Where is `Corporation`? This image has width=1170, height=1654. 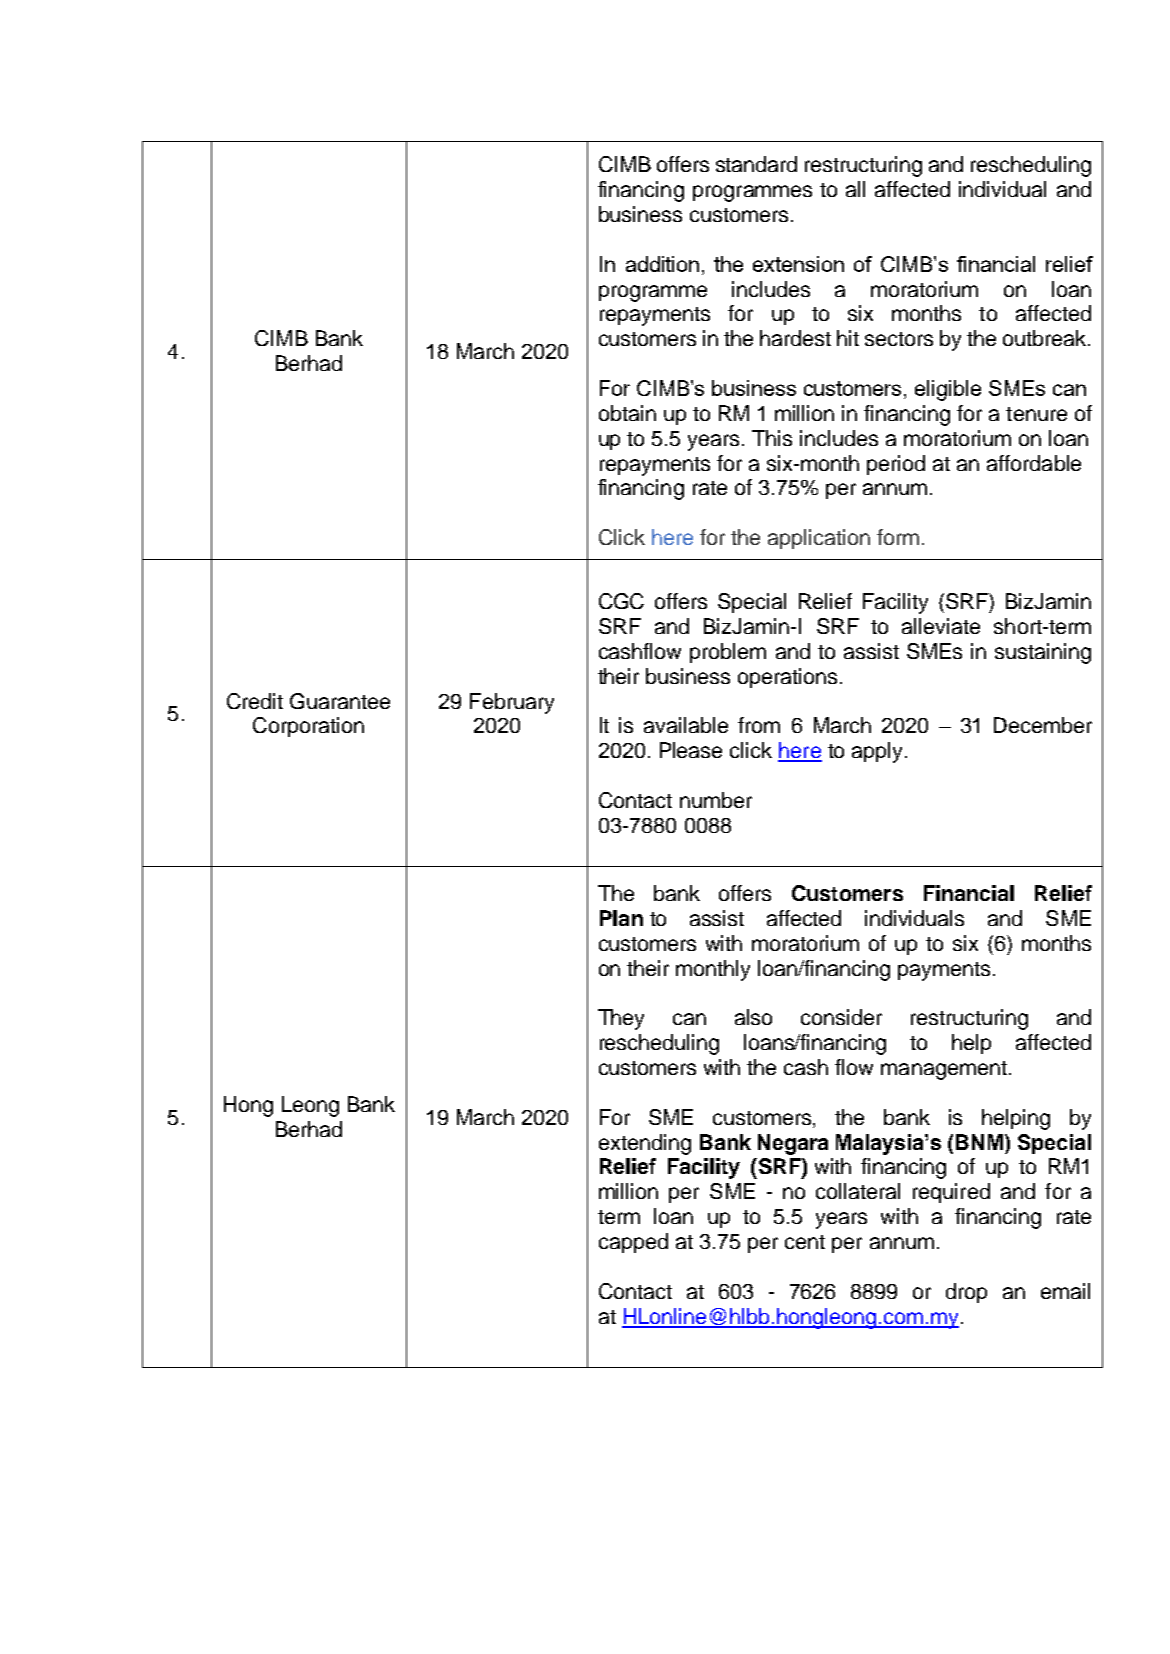 Corporation is located at coordinates (308, 727).
